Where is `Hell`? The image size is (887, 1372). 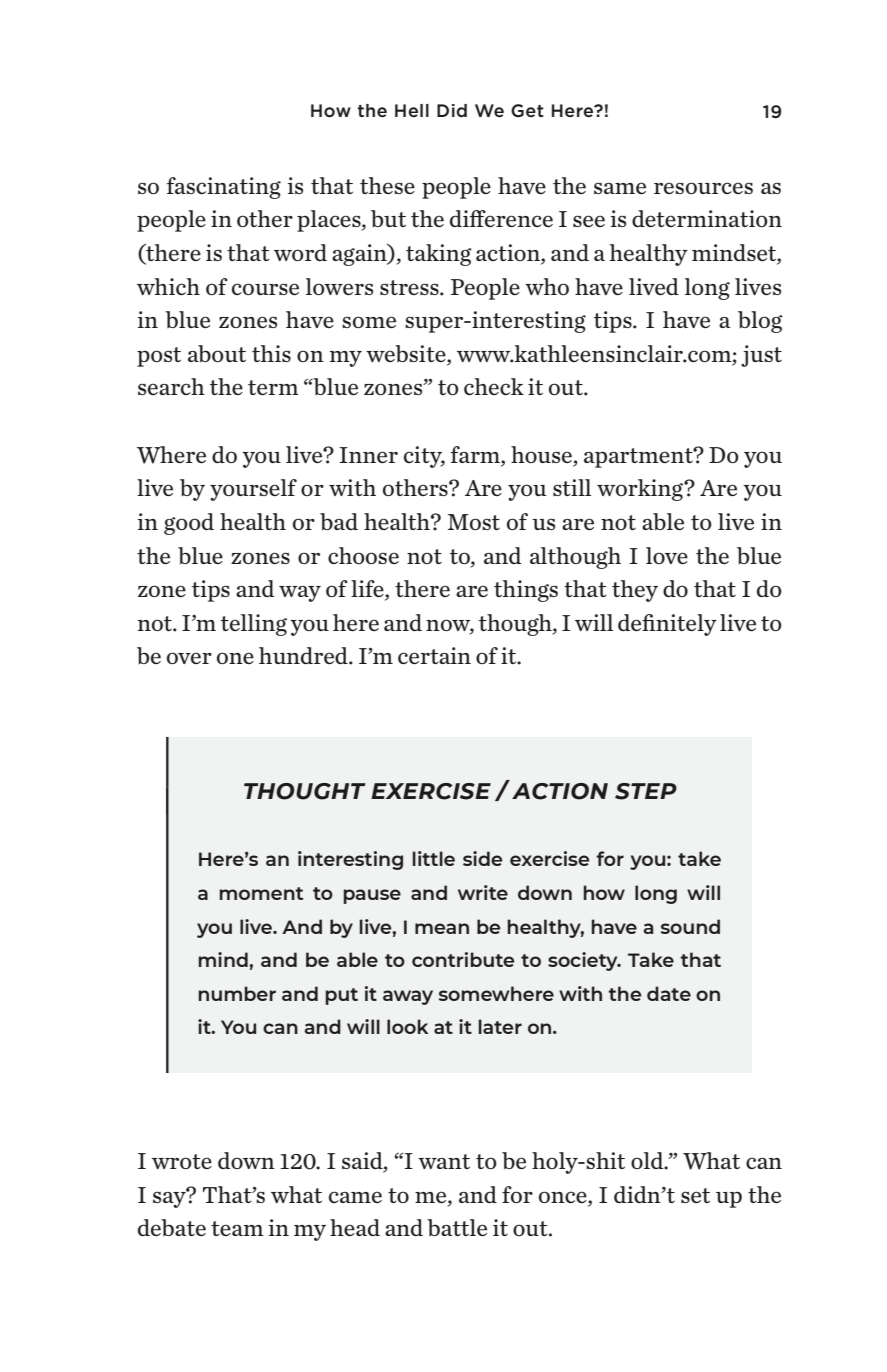
Hell is located at coordinates (412, 110).
